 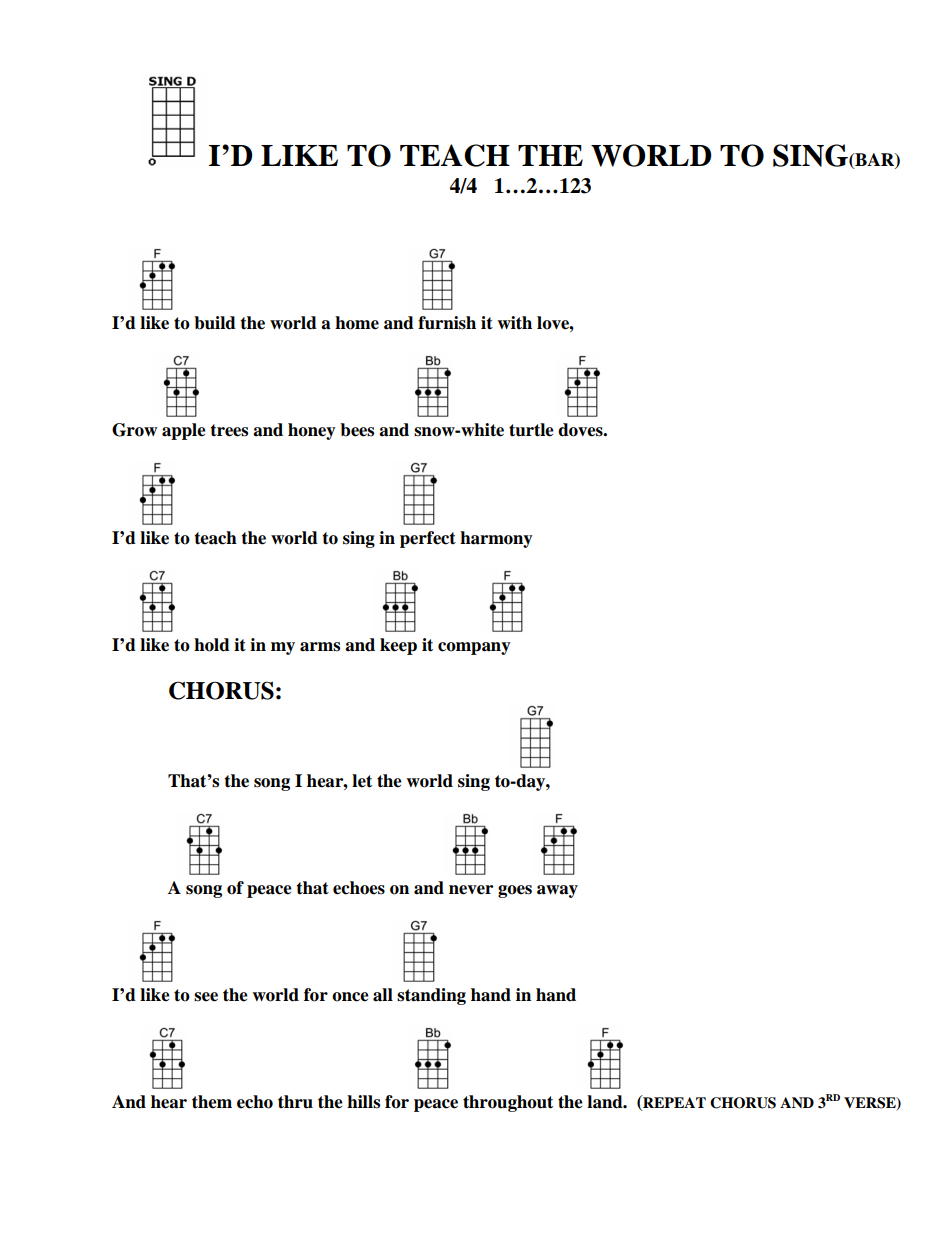 What do you see at coordinates (350, 997) in the screenshot?
I see `once` at bounding box center [350, 997].
